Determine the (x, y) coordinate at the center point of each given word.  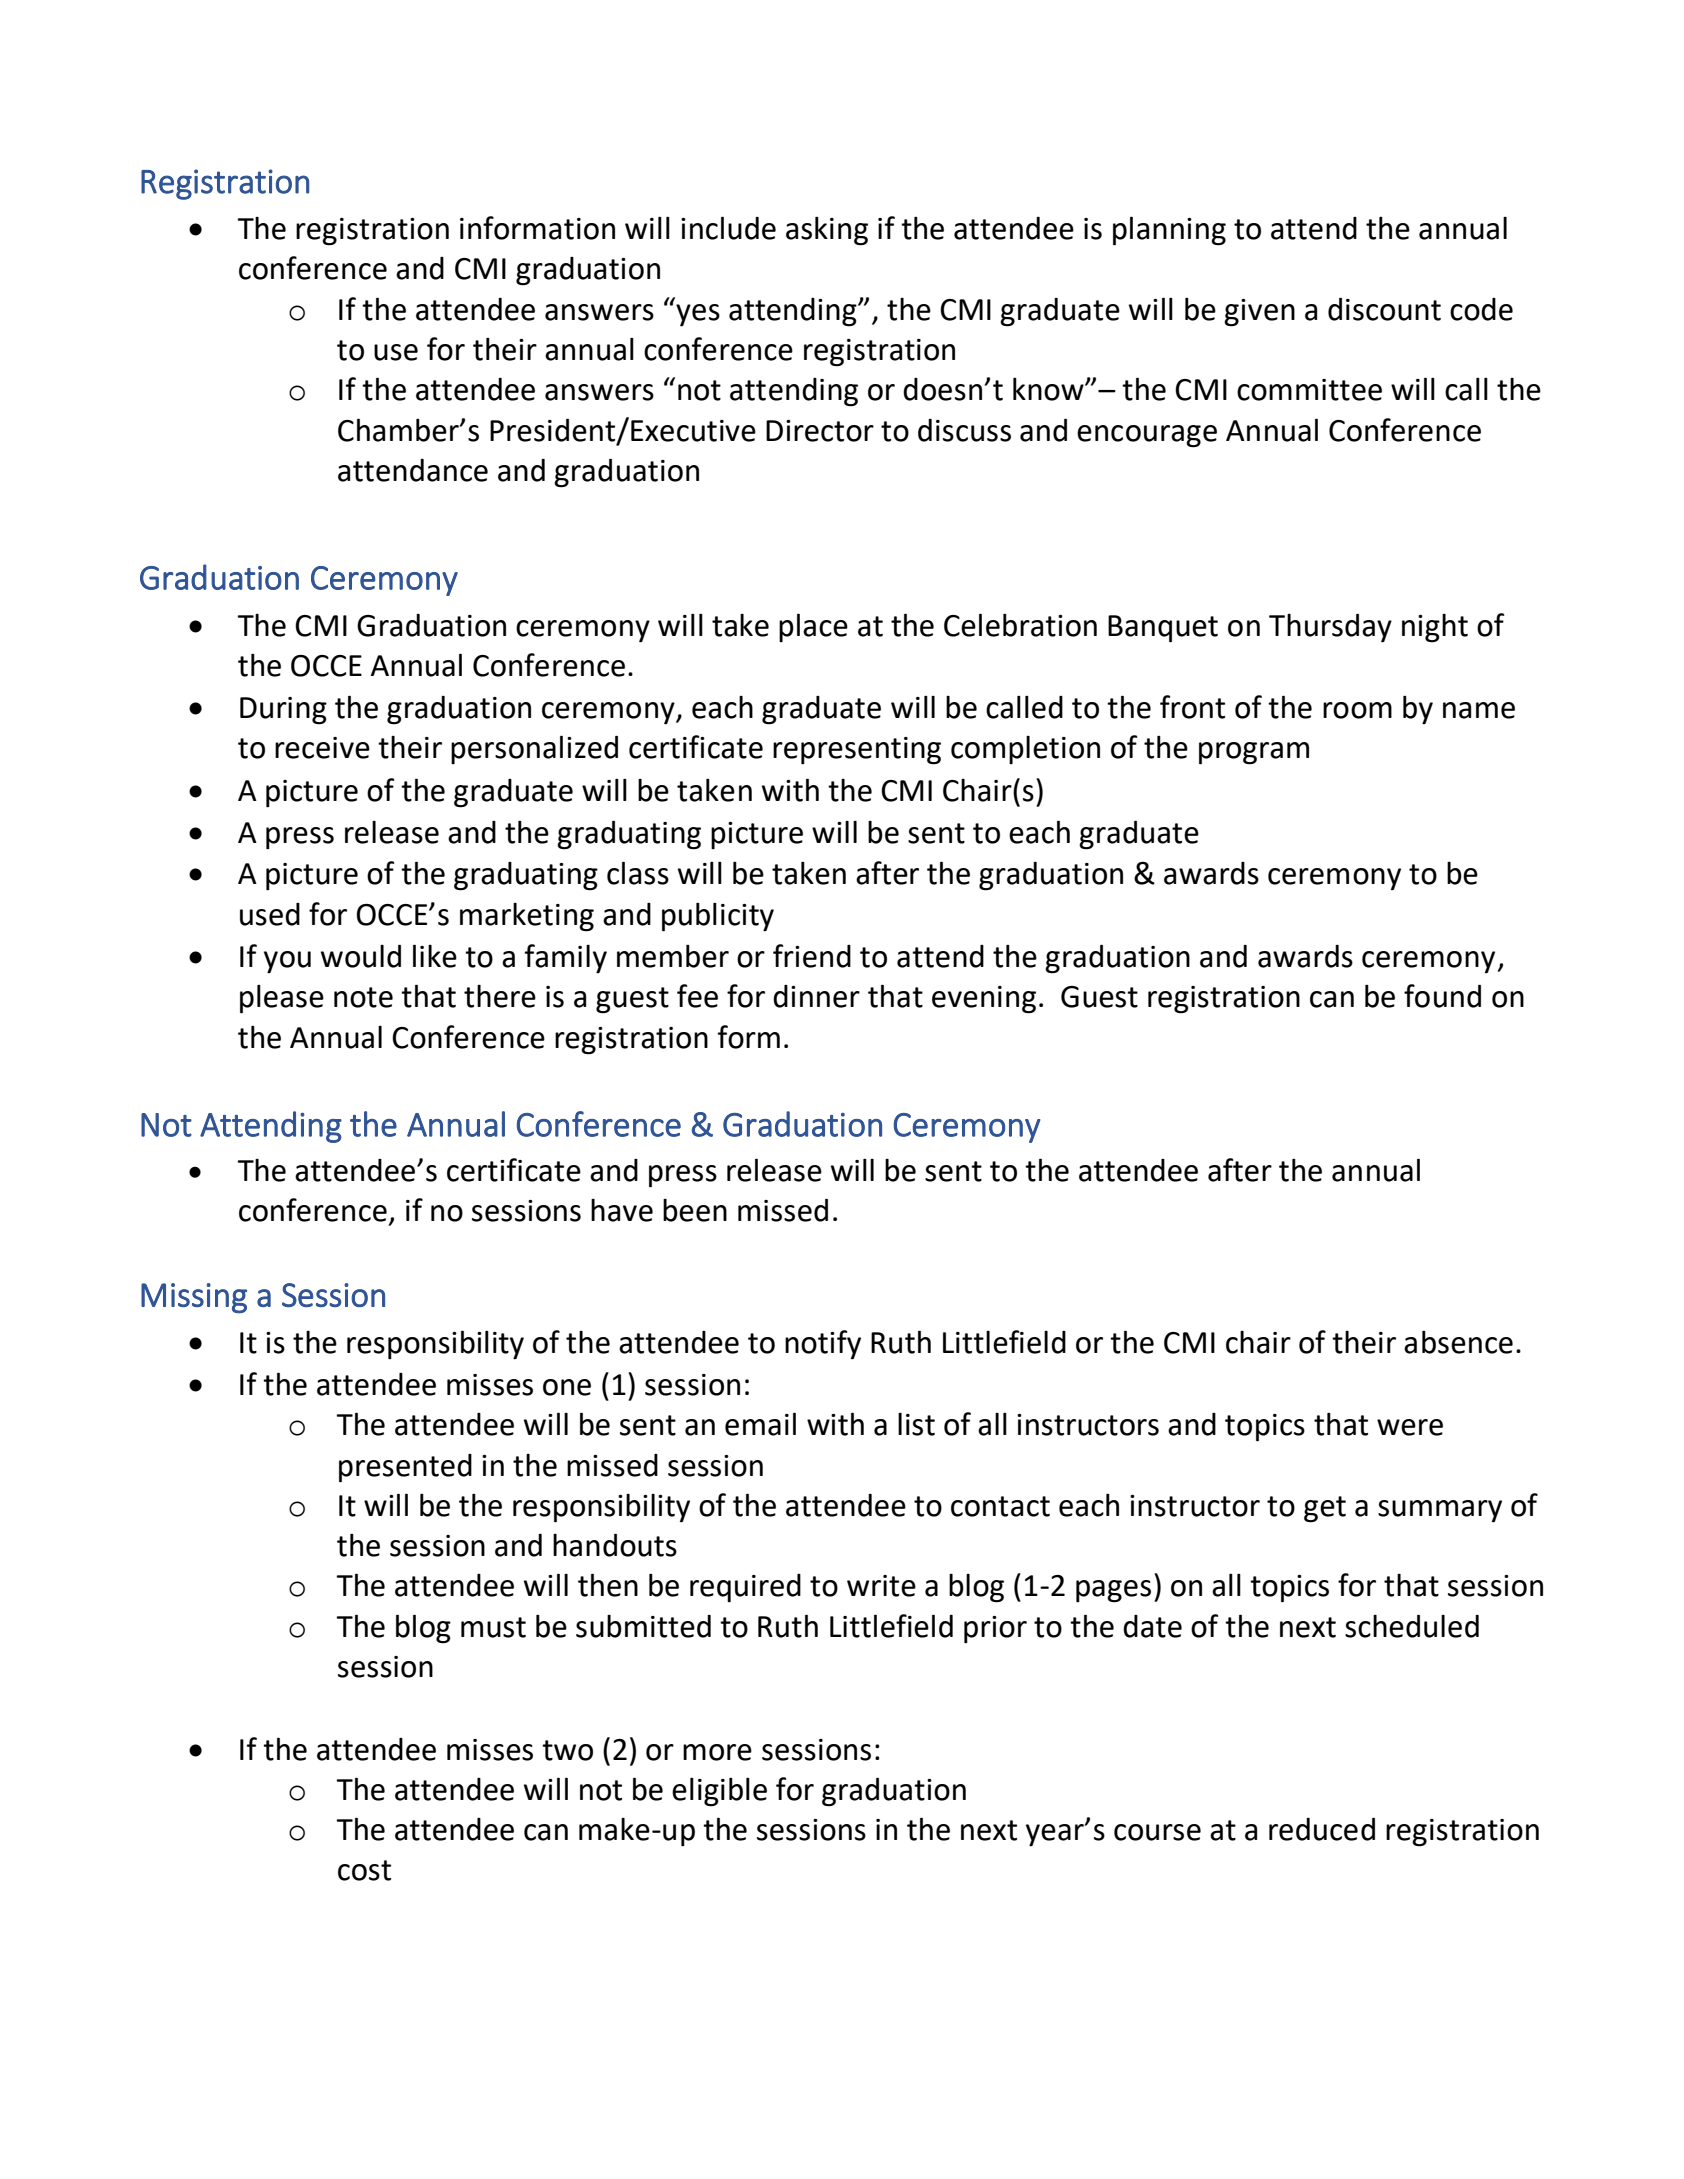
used (270, 914)
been (695, 1210)
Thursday (1330, 628)
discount (1384, 309)
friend (812, 956)
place (813, 627)
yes (698, 315)
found (1442, 996)
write (881, 1586)
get (1325, 1509)
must (493, 1627)
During (283, 711)
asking (827, 231)
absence (1458, 1342)
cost (364, 1870)
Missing (194, 1298)
